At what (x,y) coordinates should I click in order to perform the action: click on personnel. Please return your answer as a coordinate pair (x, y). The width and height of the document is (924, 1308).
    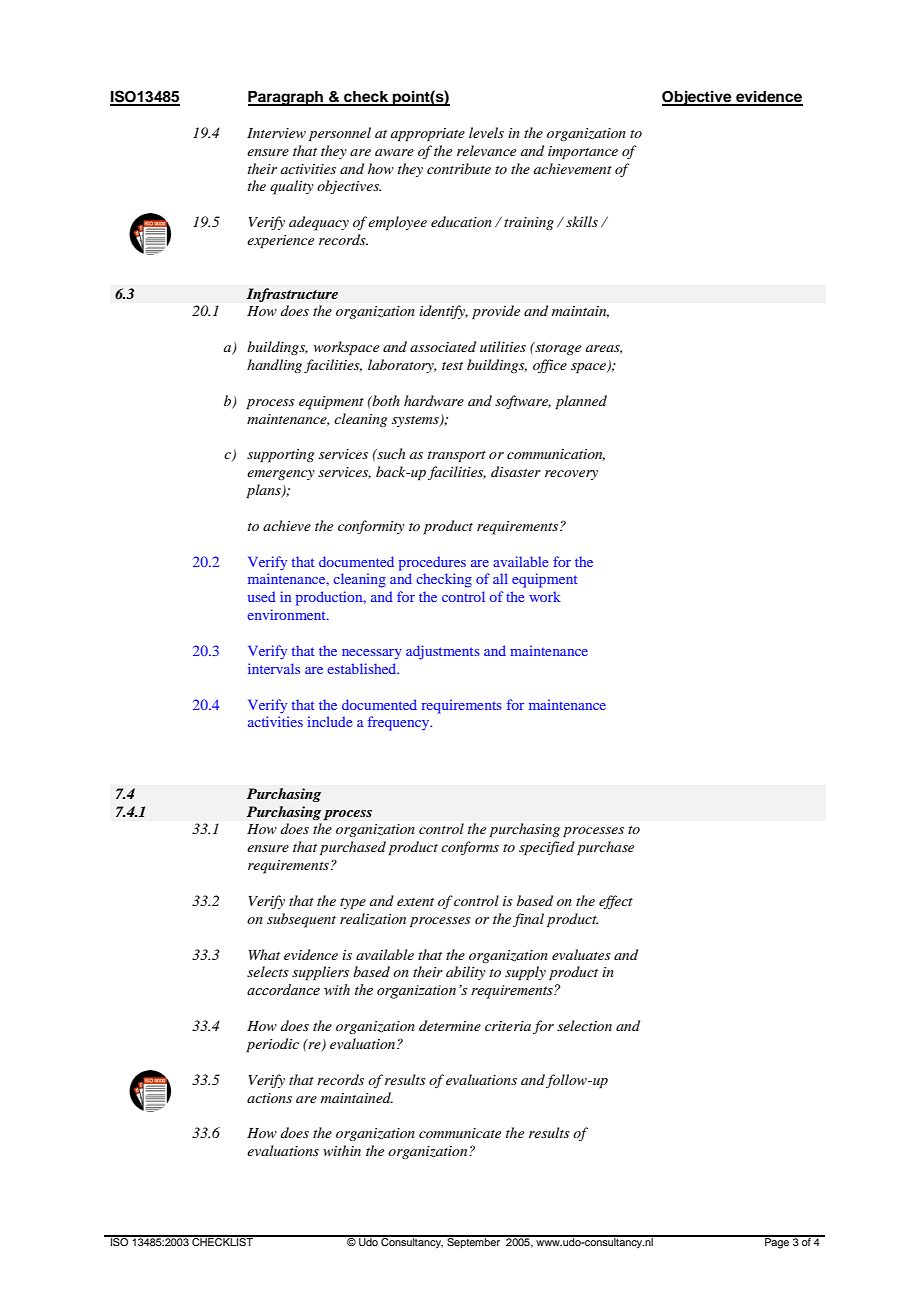
    Looking at the image, I should click on (340, 134).
